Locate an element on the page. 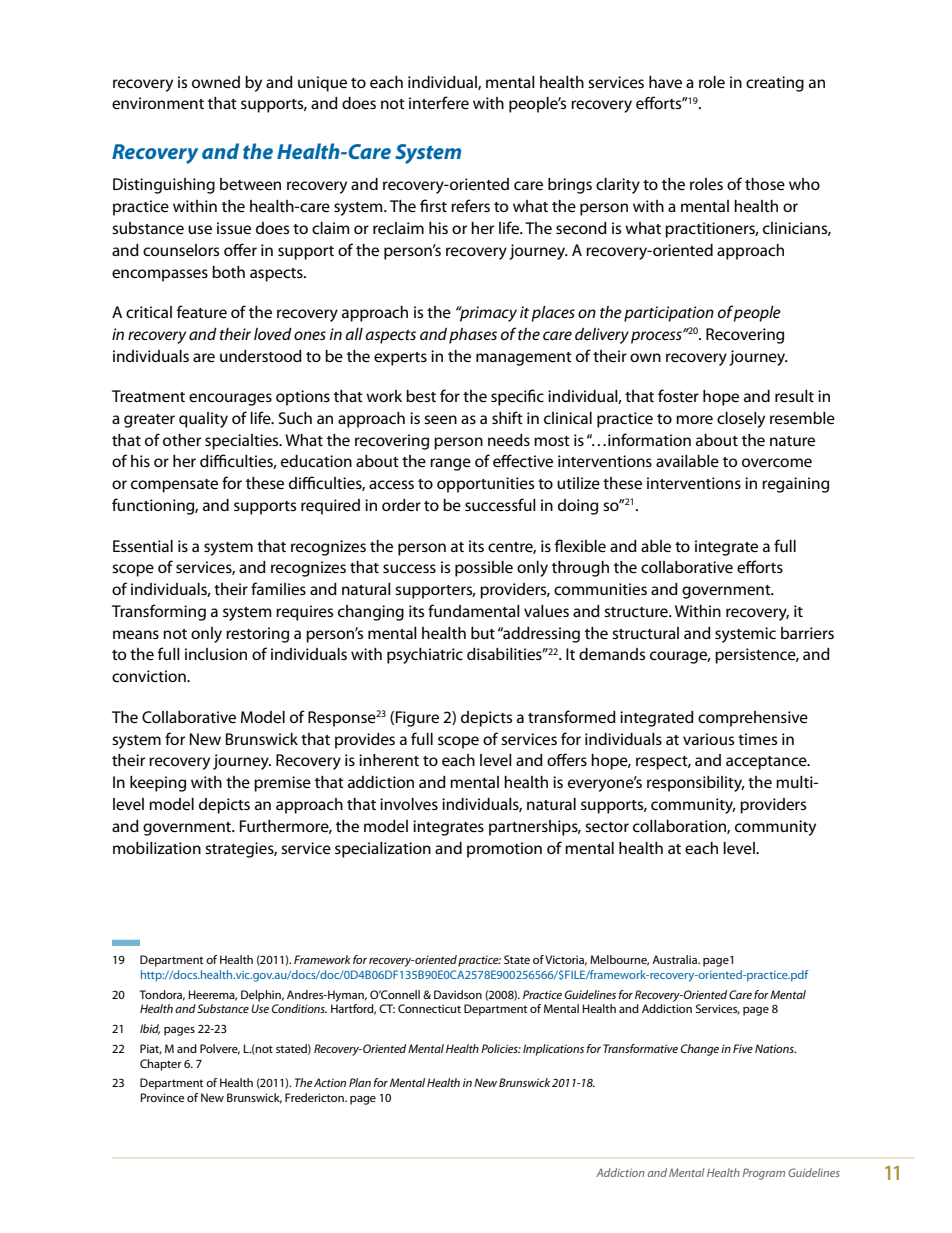 This page has height=1233, width=952. Figure is located at coordinates (417, 719).
